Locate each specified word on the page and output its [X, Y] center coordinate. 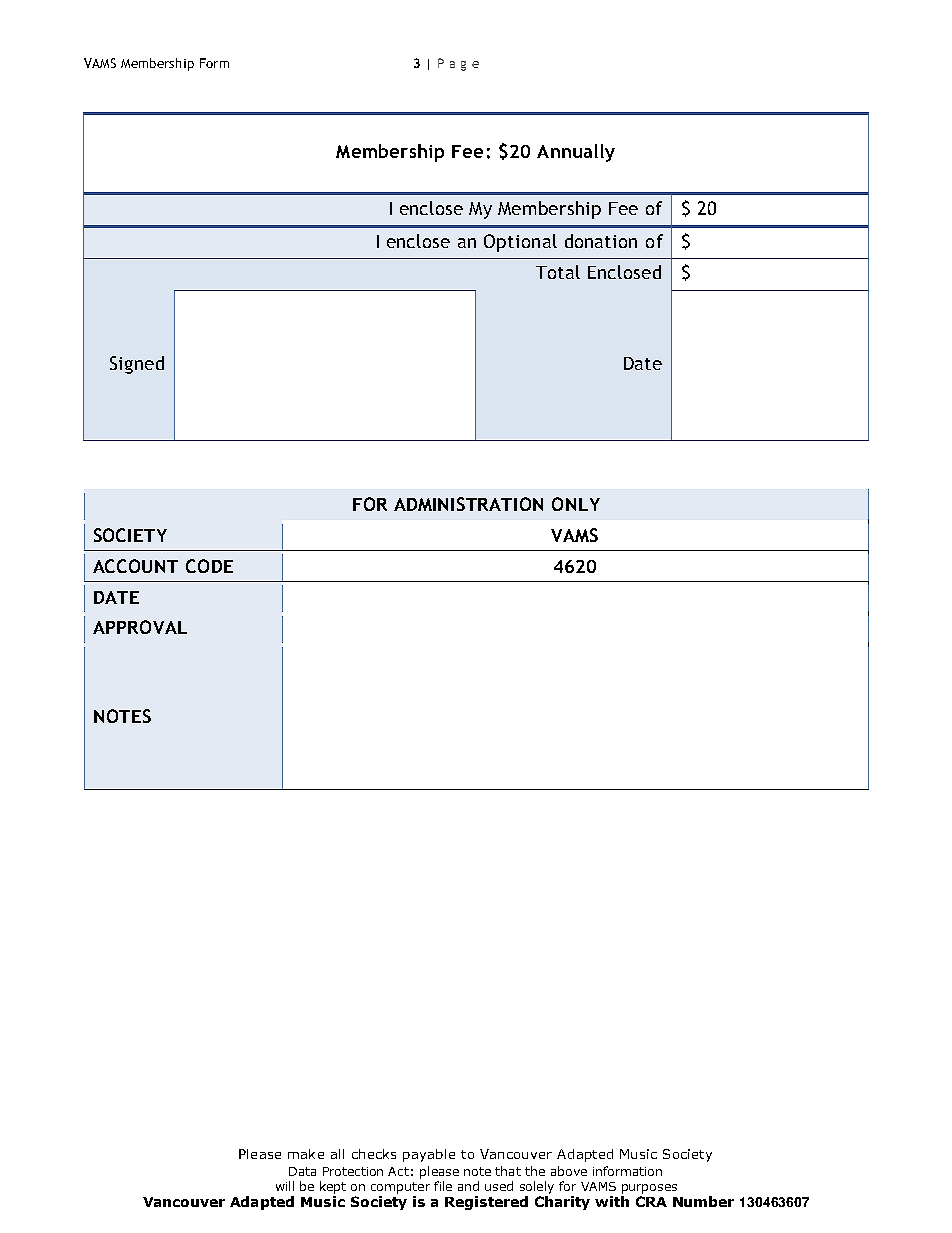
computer [400, 1188]
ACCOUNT [135, 566]
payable [429, 1155]
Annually [576, 153]
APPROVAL [140, 627]
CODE [209, 566]
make [306, 1154]
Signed [137, 365]
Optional [520, 243]
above [569, 1171]
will [285, 1186]
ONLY [576, 504]
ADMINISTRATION [468, 504]
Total [558, 272]
